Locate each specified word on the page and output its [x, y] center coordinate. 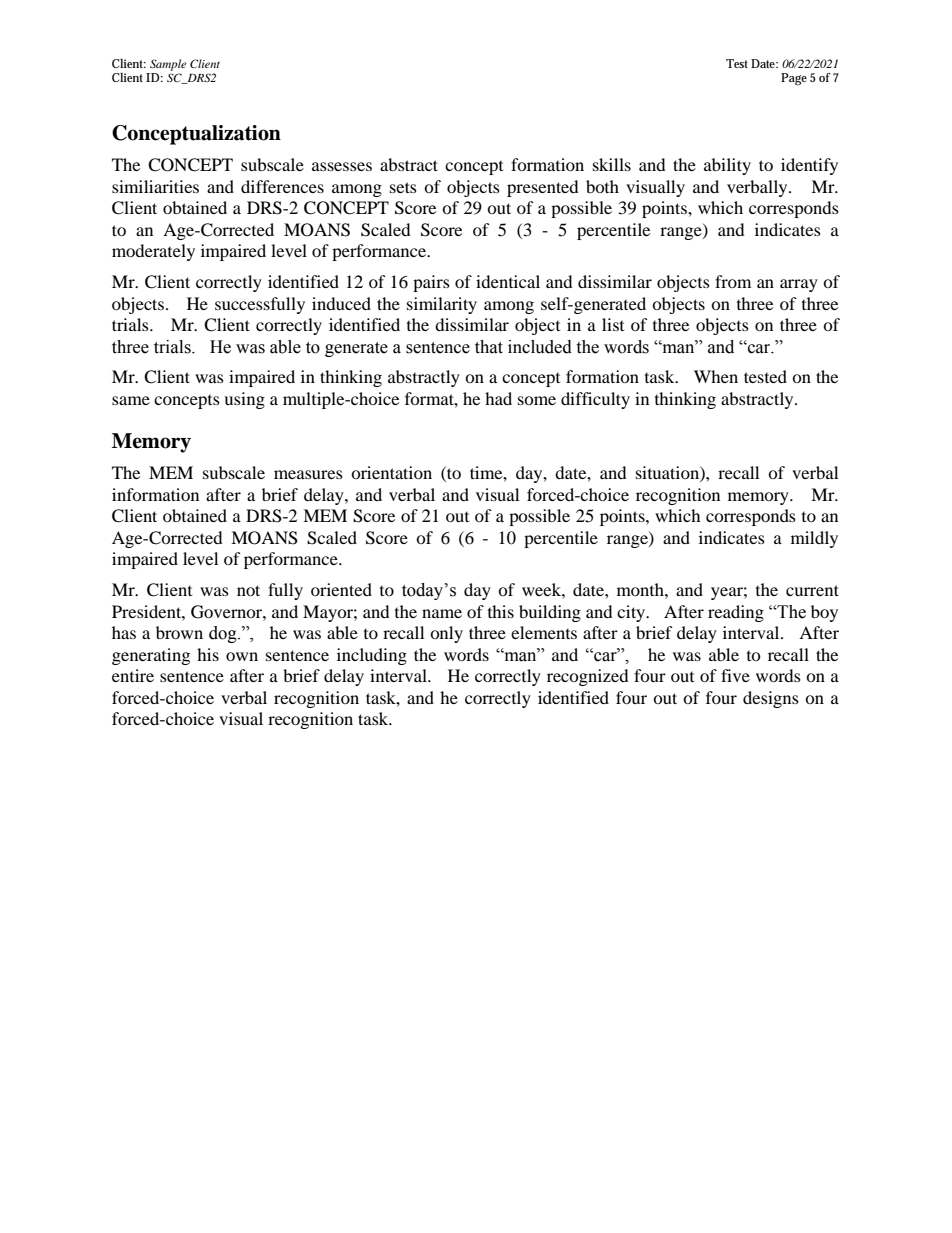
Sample [168, 65]
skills [612, 164]
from [733, 281]
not [248, 590]
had [498, 398]
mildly [814, 539]
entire [133, 675]
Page [794, 79]
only [446, 634]
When [716, 376]
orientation [391, 472]
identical [508, 281]
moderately [153, 252]
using [244, 400]
